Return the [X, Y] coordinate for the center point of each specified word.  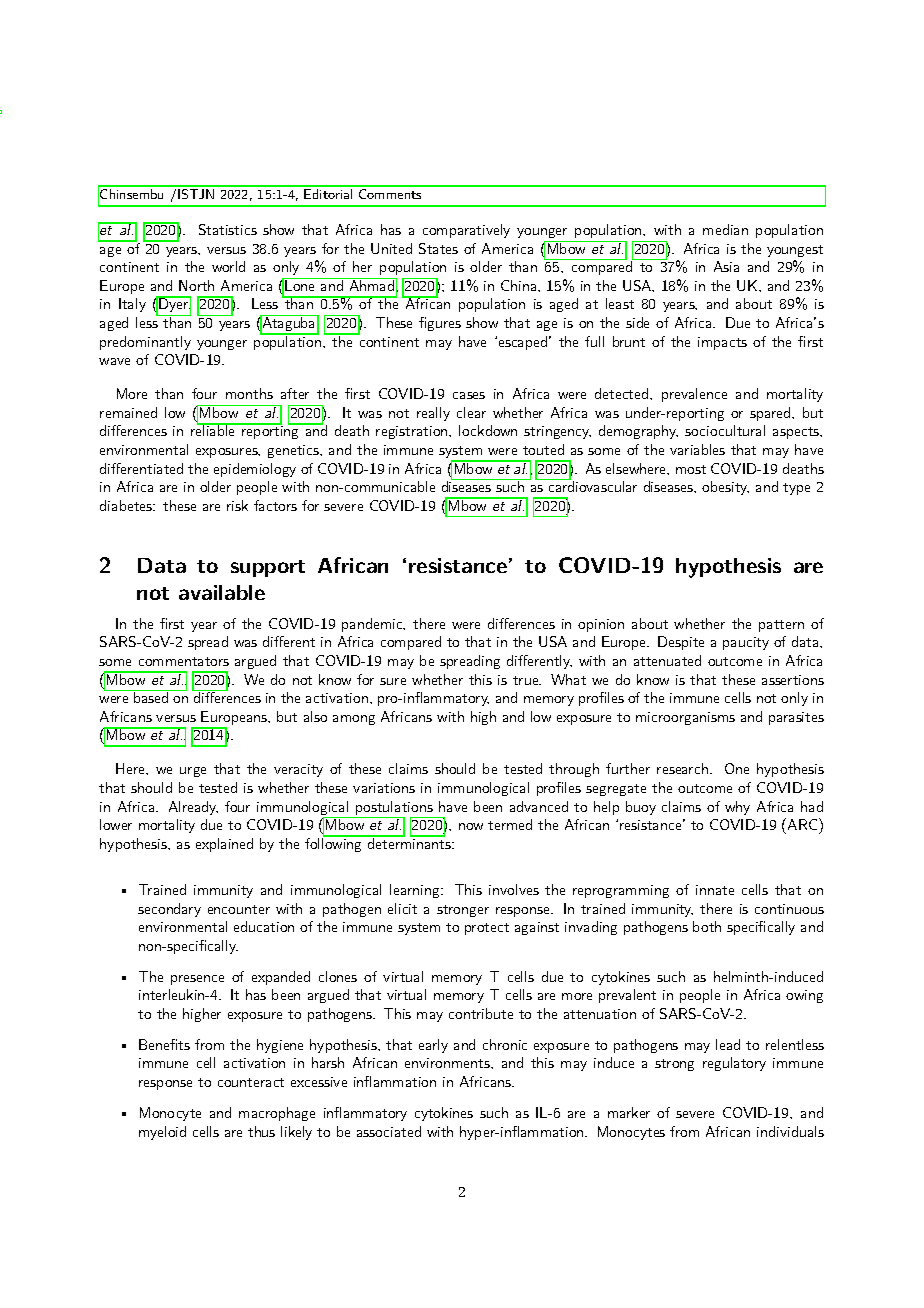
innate [715, 890]
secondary [169, 910]
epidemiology [255, 470]
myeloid [162, 1133]
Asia [726, 266]
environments [448, 1063]
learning [416, 891]
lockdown [488, 430]
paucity [746, 643]
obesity [725, 488]
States [438, 248]
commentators [184, 661]
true [527, 680]
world [228, 266]
